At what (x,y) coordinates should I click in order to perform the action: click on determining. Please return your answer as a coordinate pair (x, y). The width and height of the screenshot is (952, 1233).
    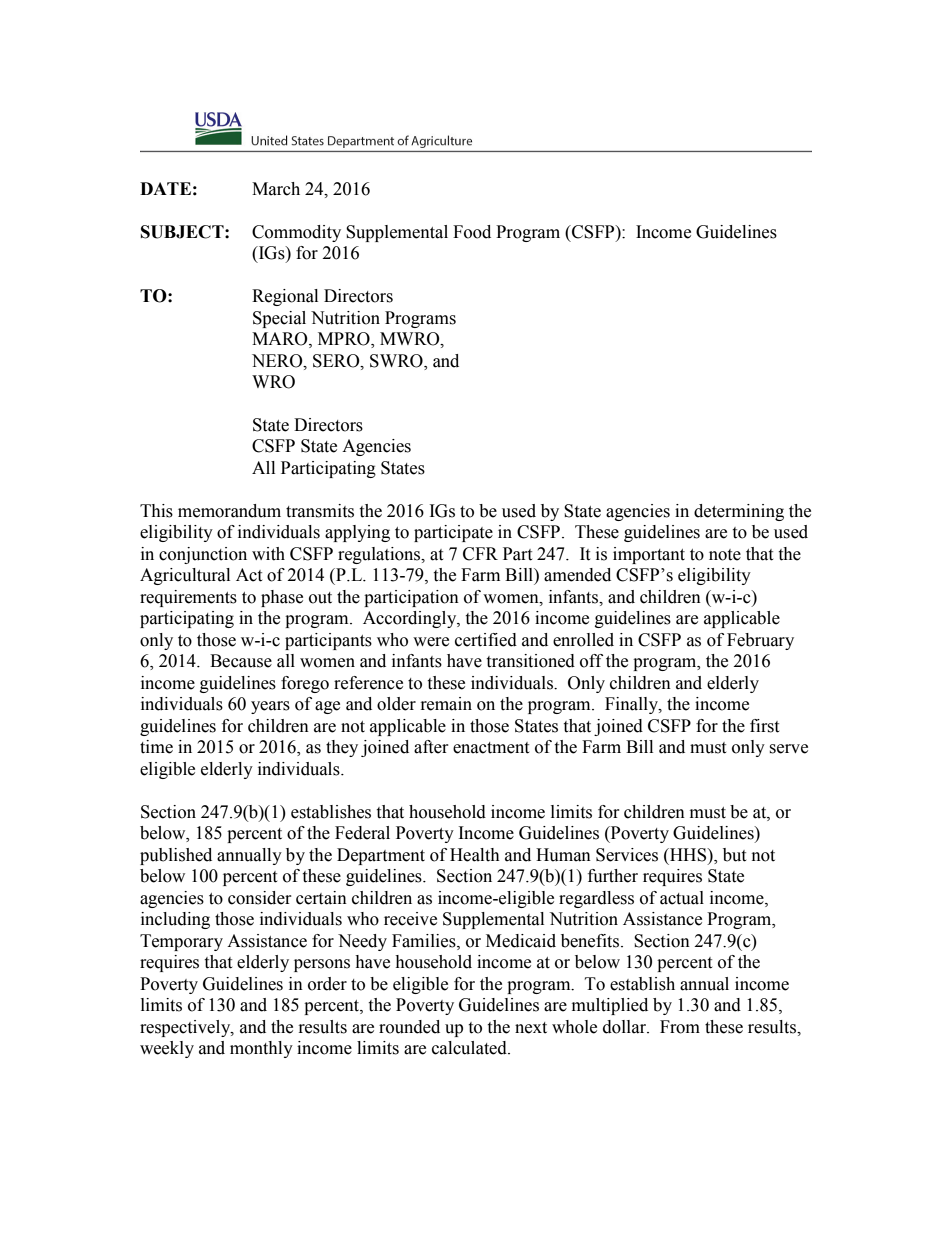
    Looking at the image, I should click on (739, 512).
